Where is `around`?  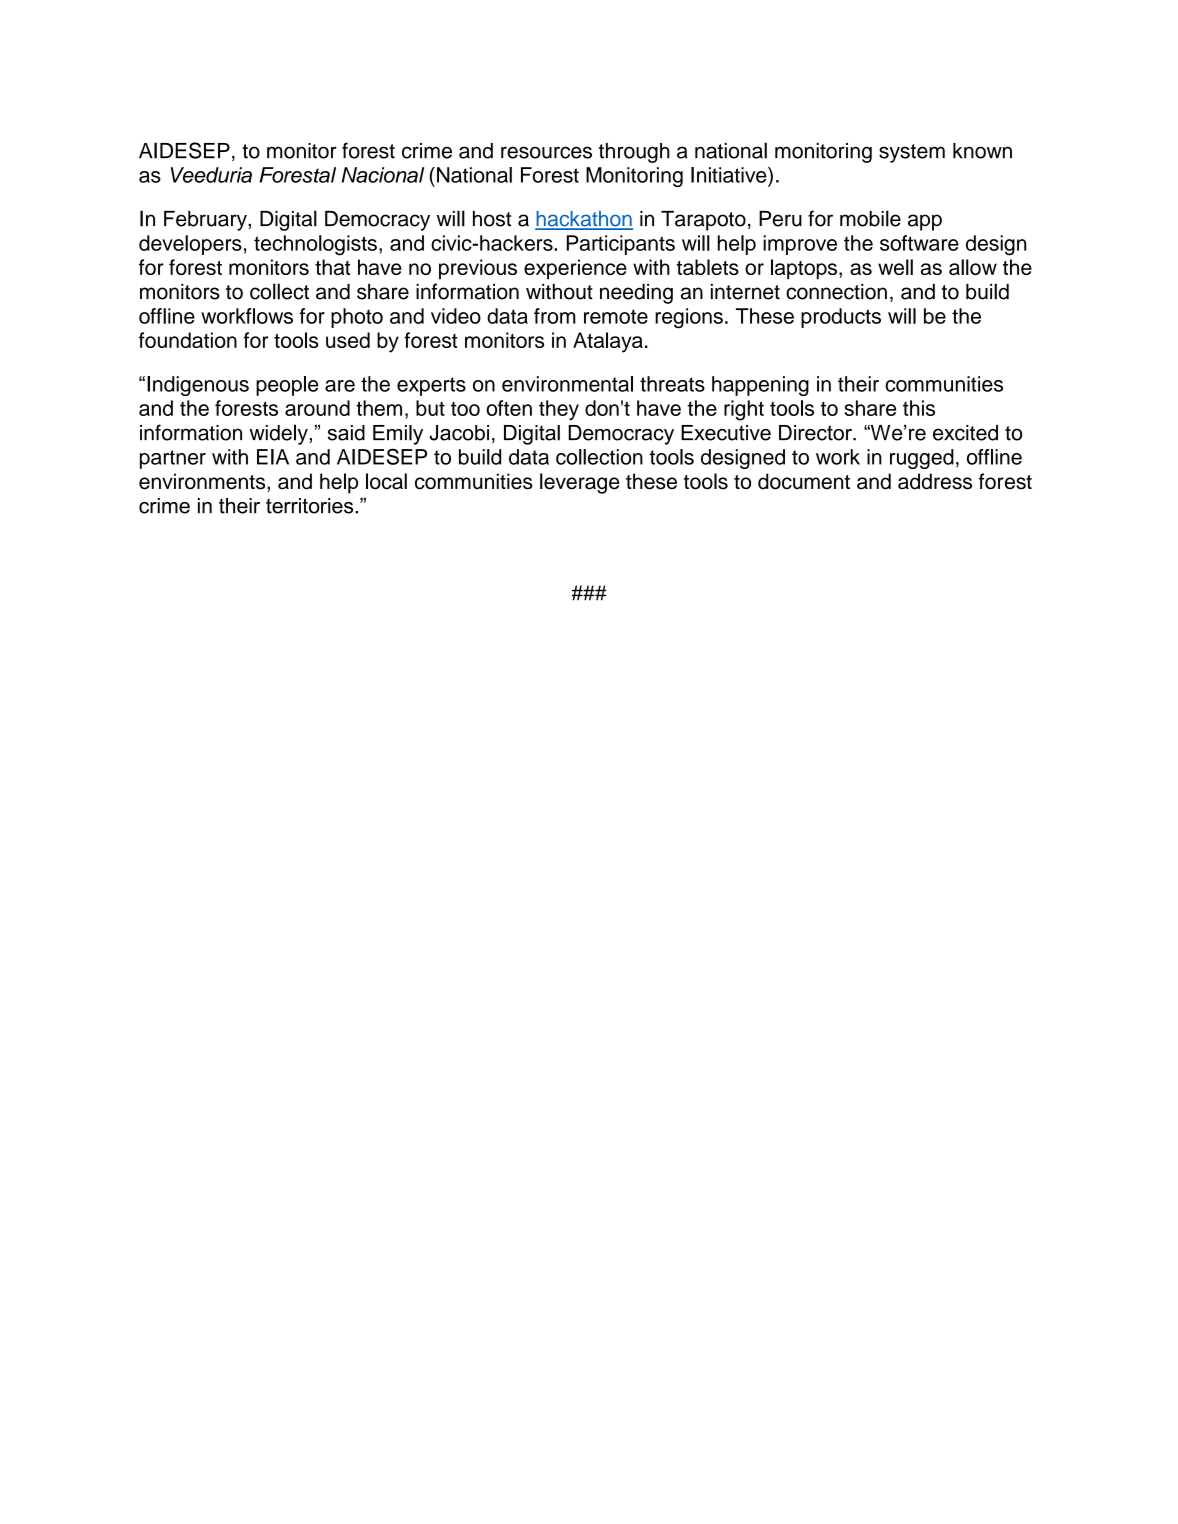 around is located at coordinates (317, 408).
